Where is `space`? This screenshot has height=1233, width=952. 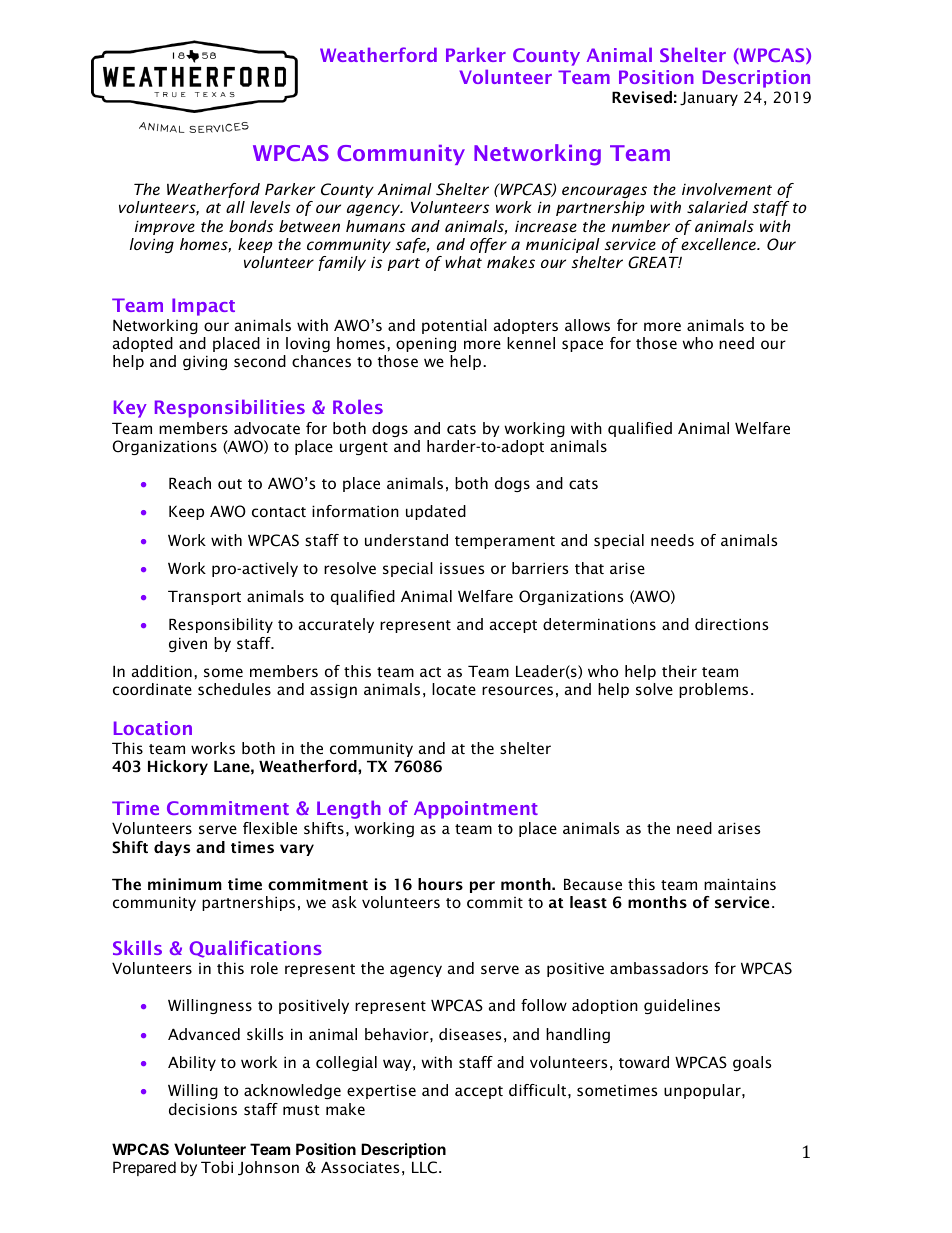
space is located at coordinates (582, 346).
